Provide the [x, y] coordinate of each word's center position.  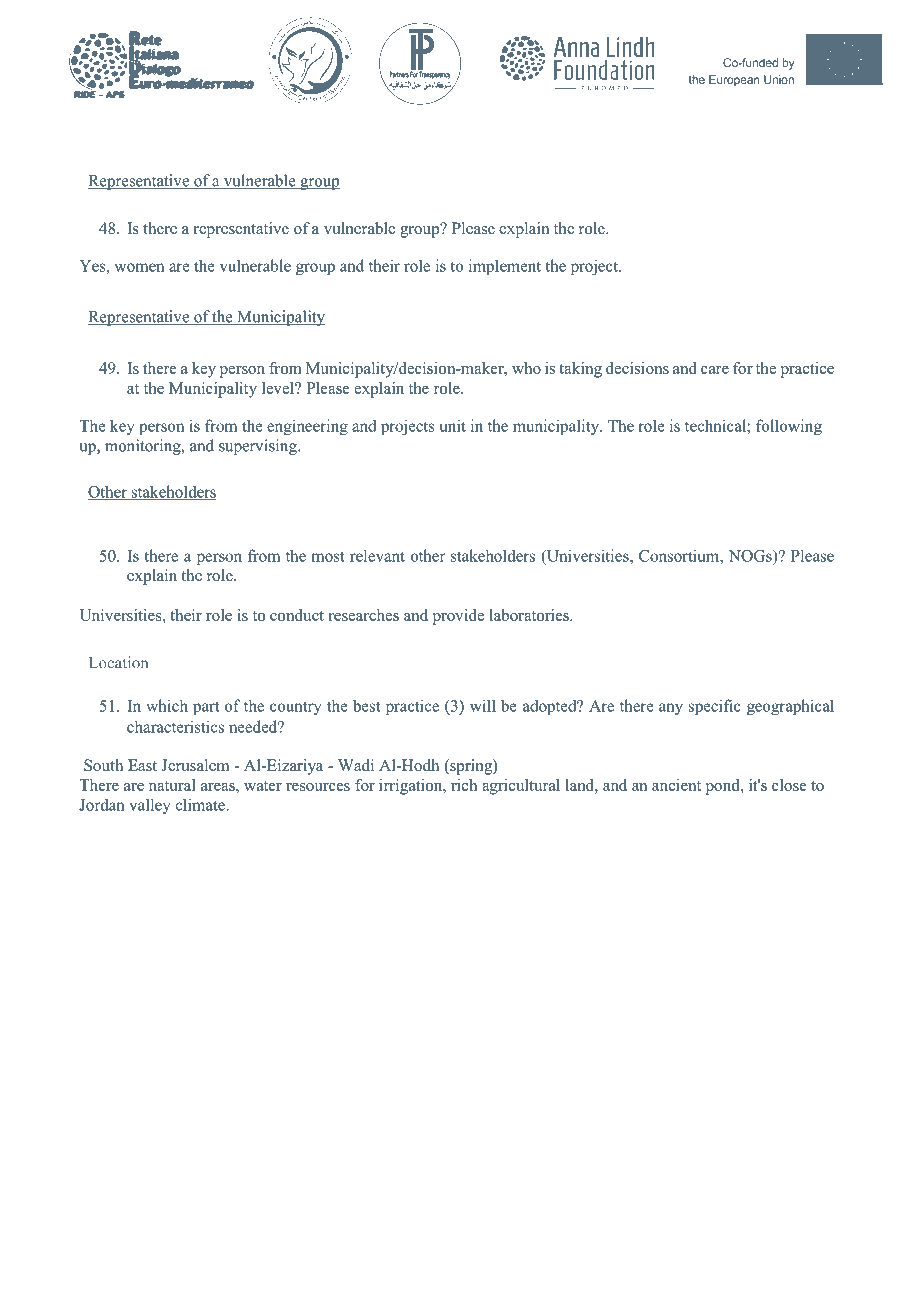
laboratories [530, 615]
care [715, 370]
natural [172, 785]
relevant [377, 555]
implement [505, 267]
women [139, 267]
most [328, 556]
